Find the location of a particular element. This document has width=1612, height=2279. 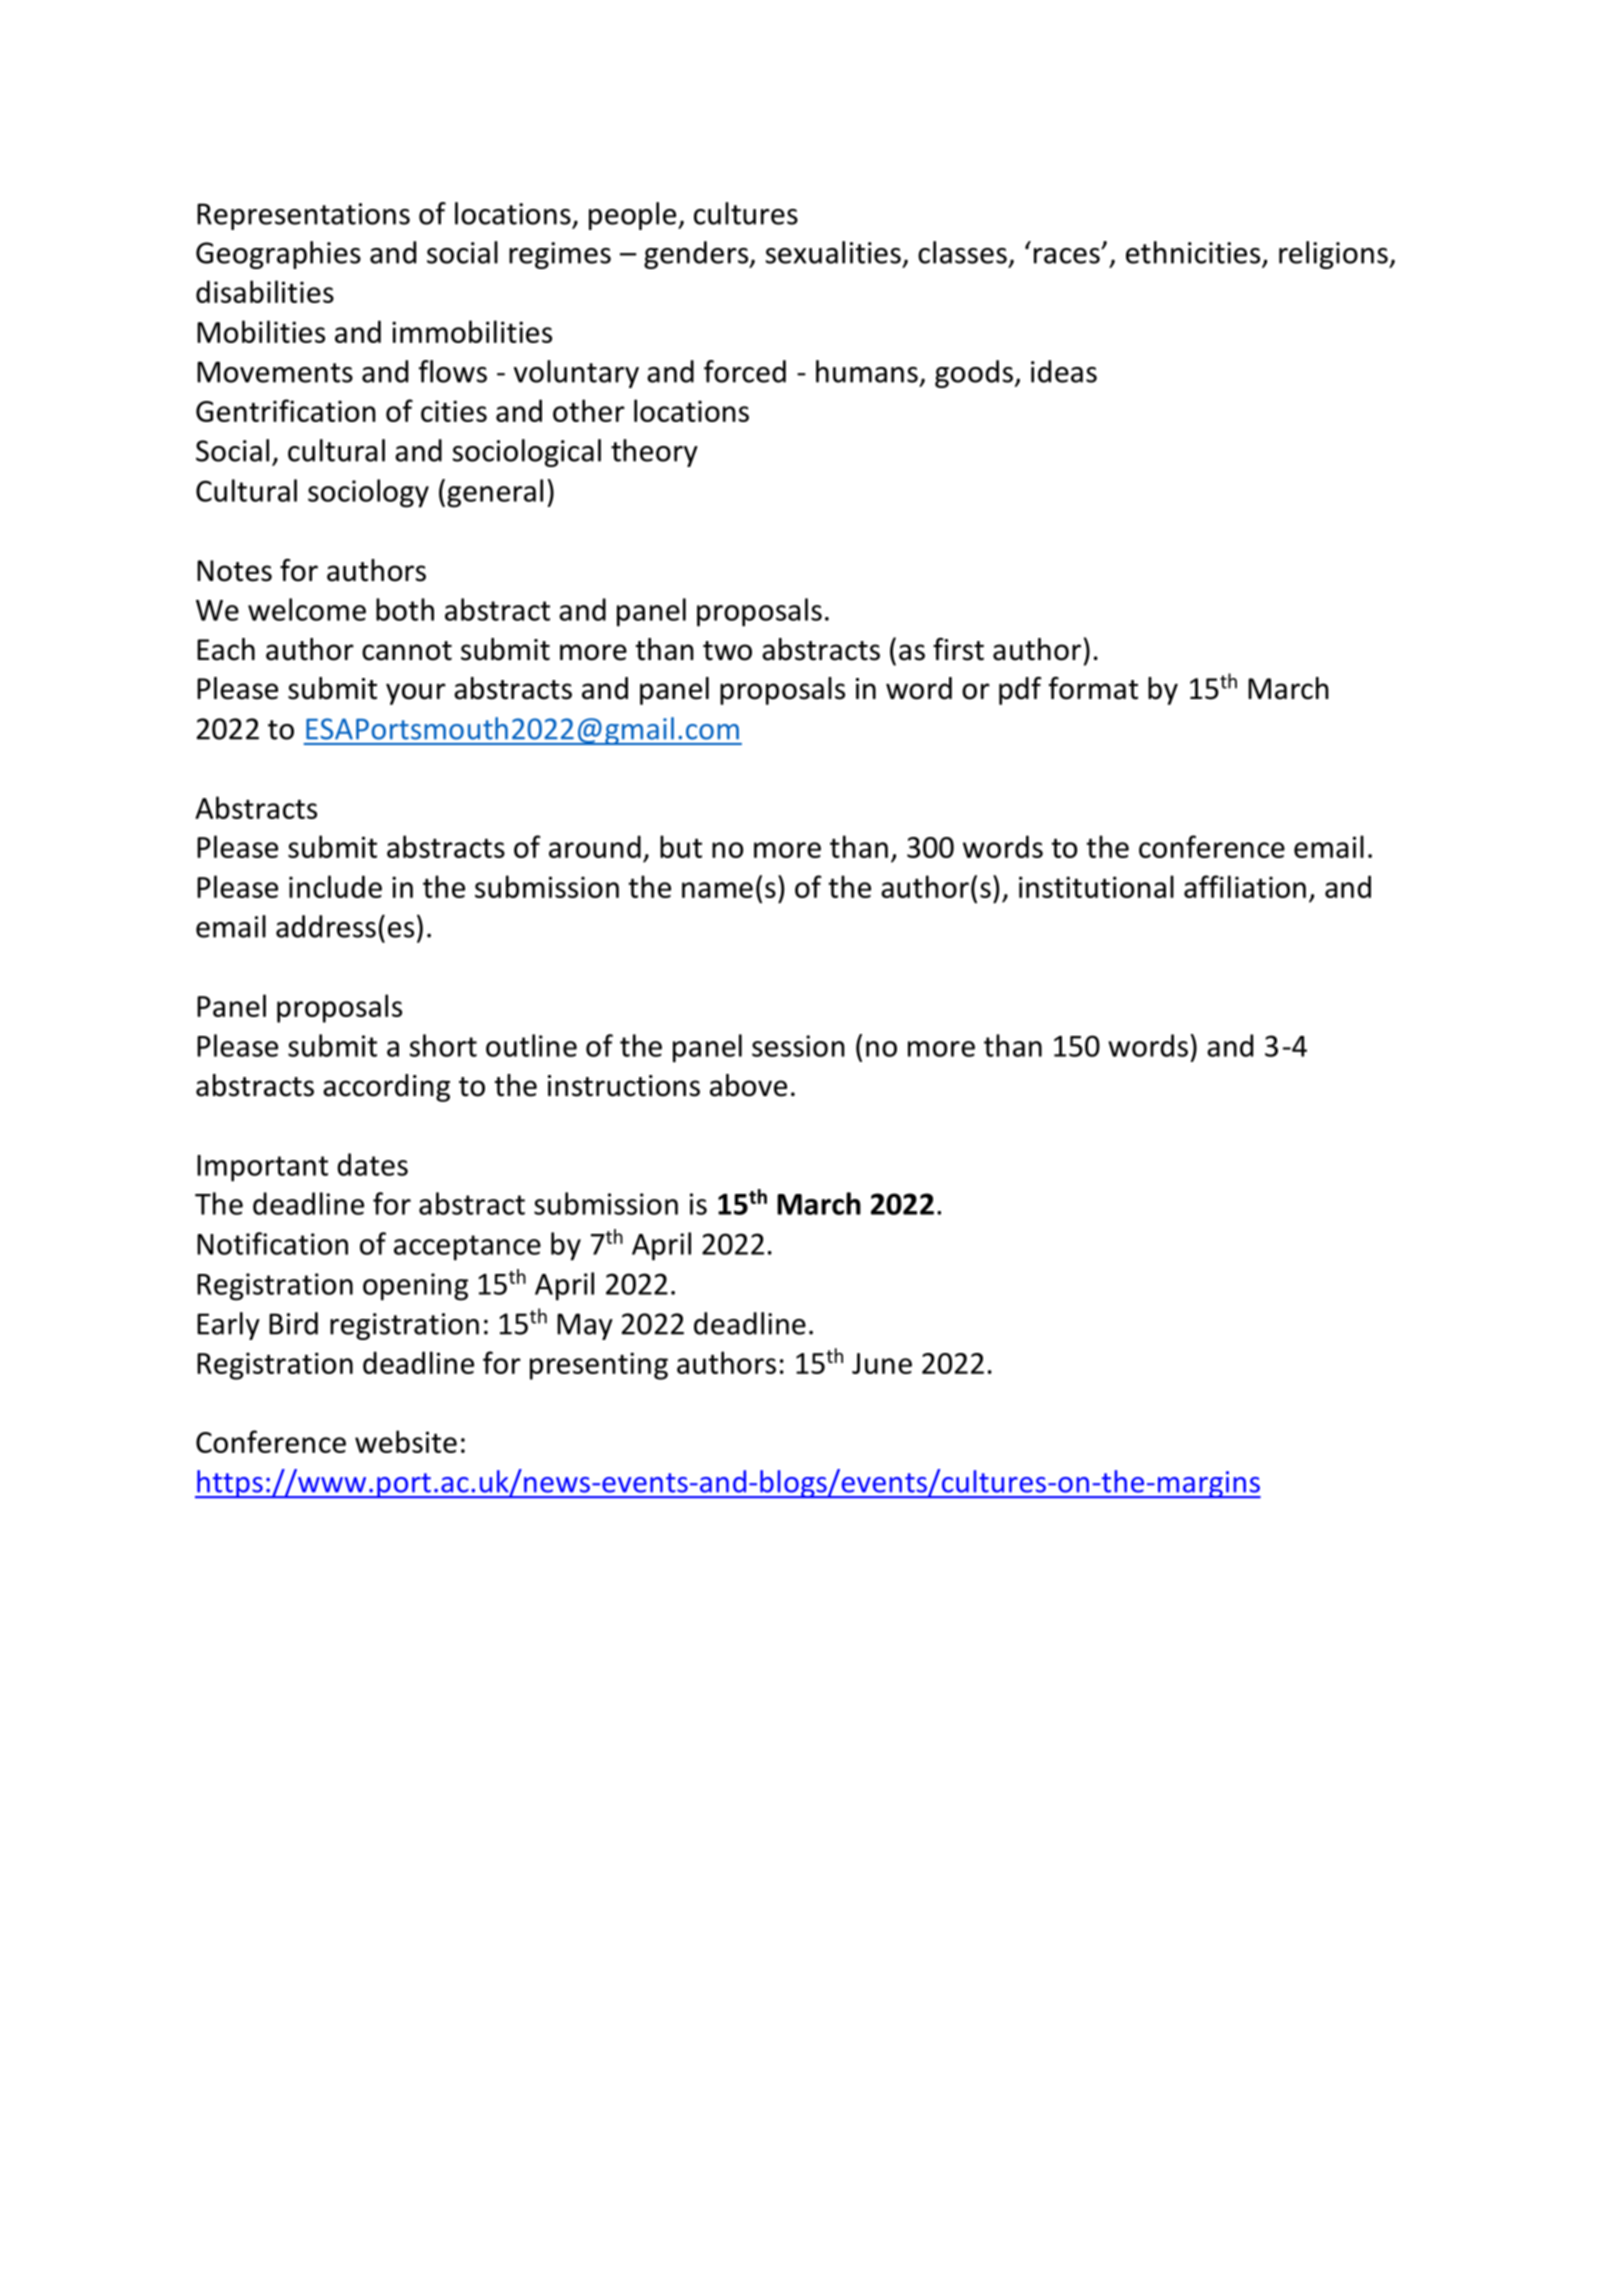

presenting is located at coordinates (599, 1366).
